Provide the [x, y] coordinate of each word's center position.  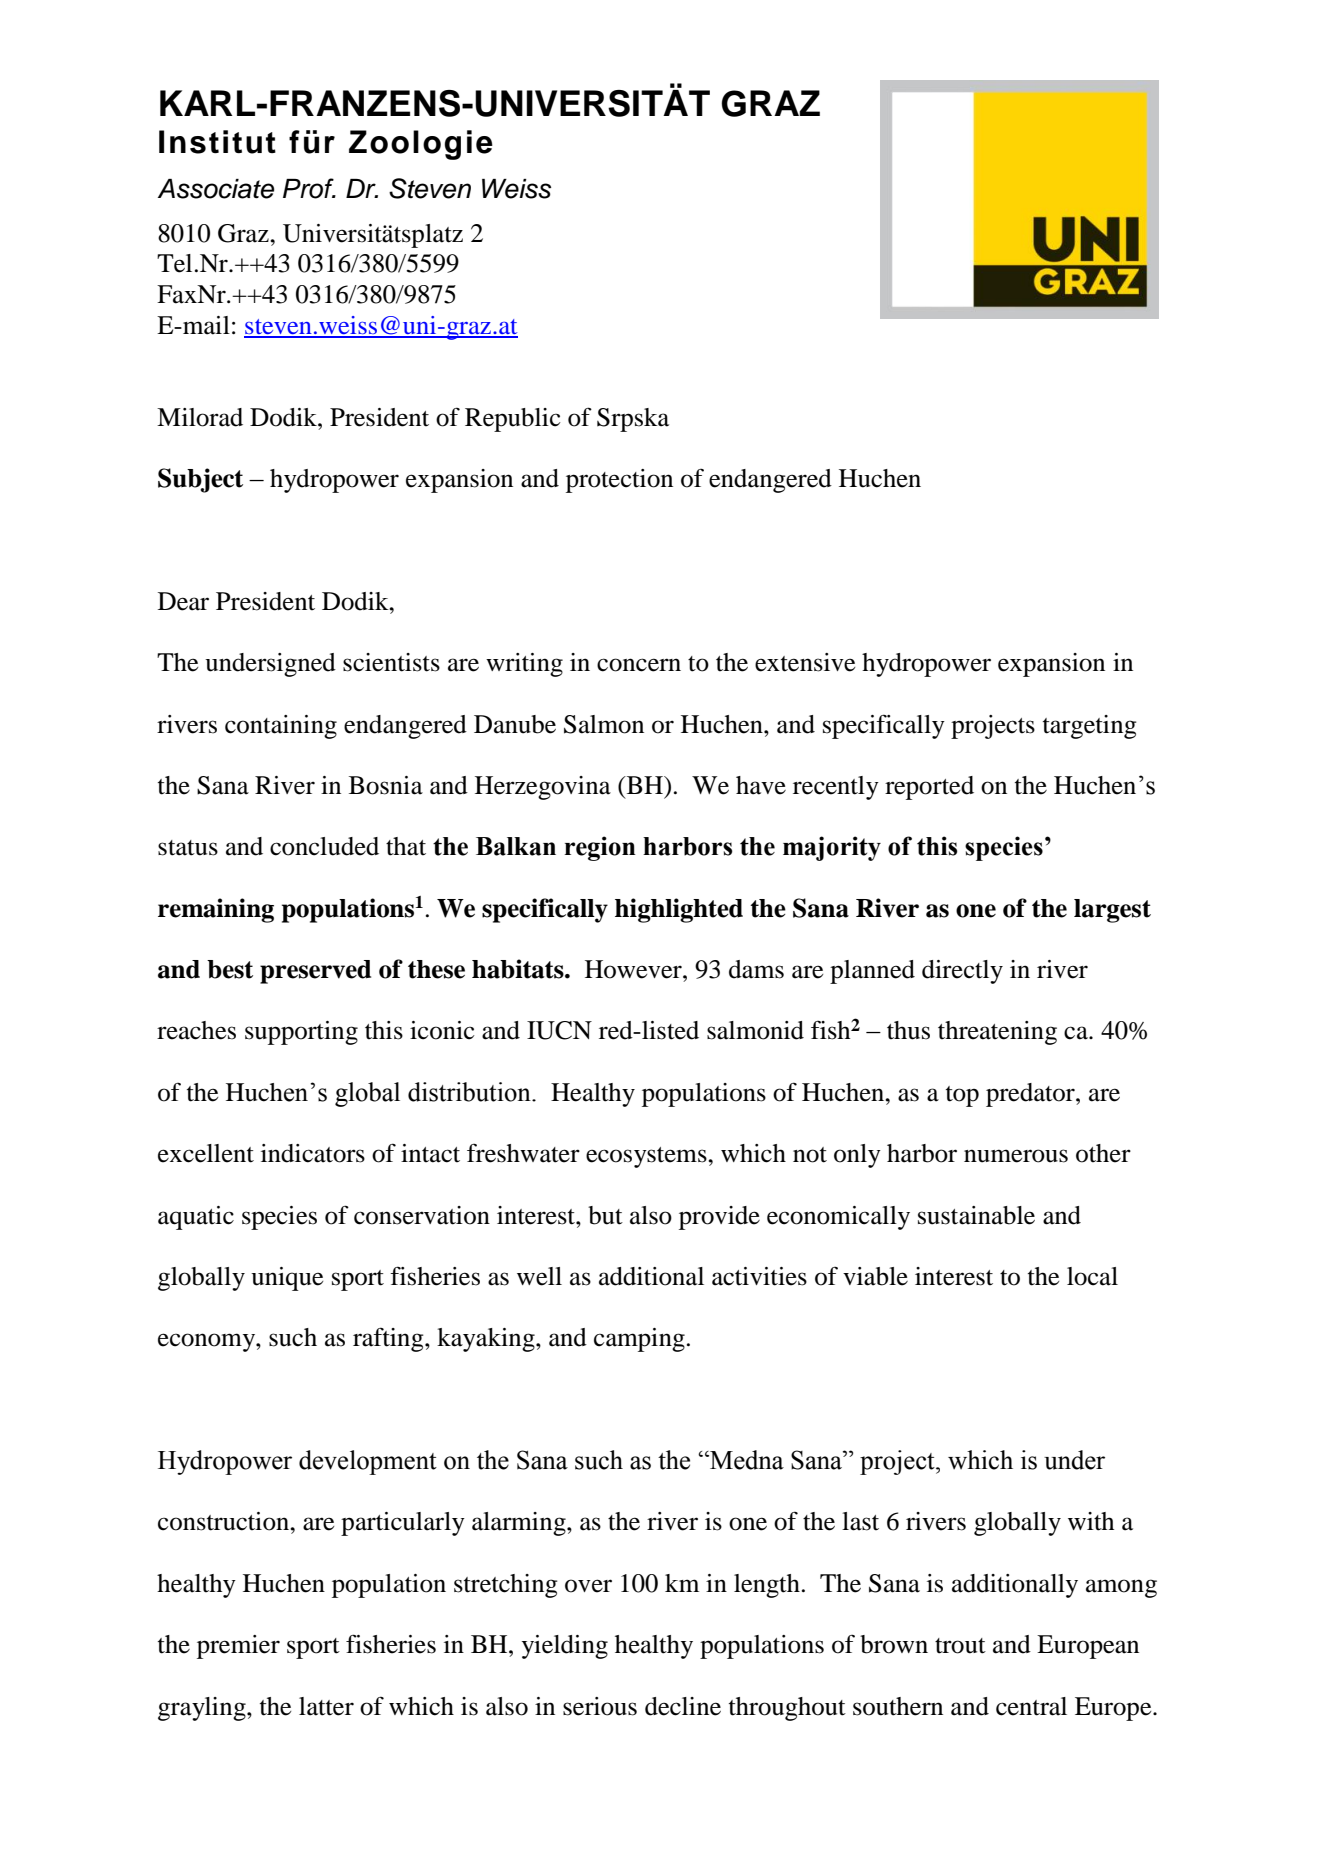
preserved [315, 972]
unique [287, 1279]
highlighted [679, 910]
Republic [513, 420]
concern [639, 665]
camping [639, 1340]
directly [962, 972]
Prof [309, 188]
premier [238, 1647]
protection [619, 481]
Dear [183, 601]
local [1092, 1276]
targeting [1090, 727]
